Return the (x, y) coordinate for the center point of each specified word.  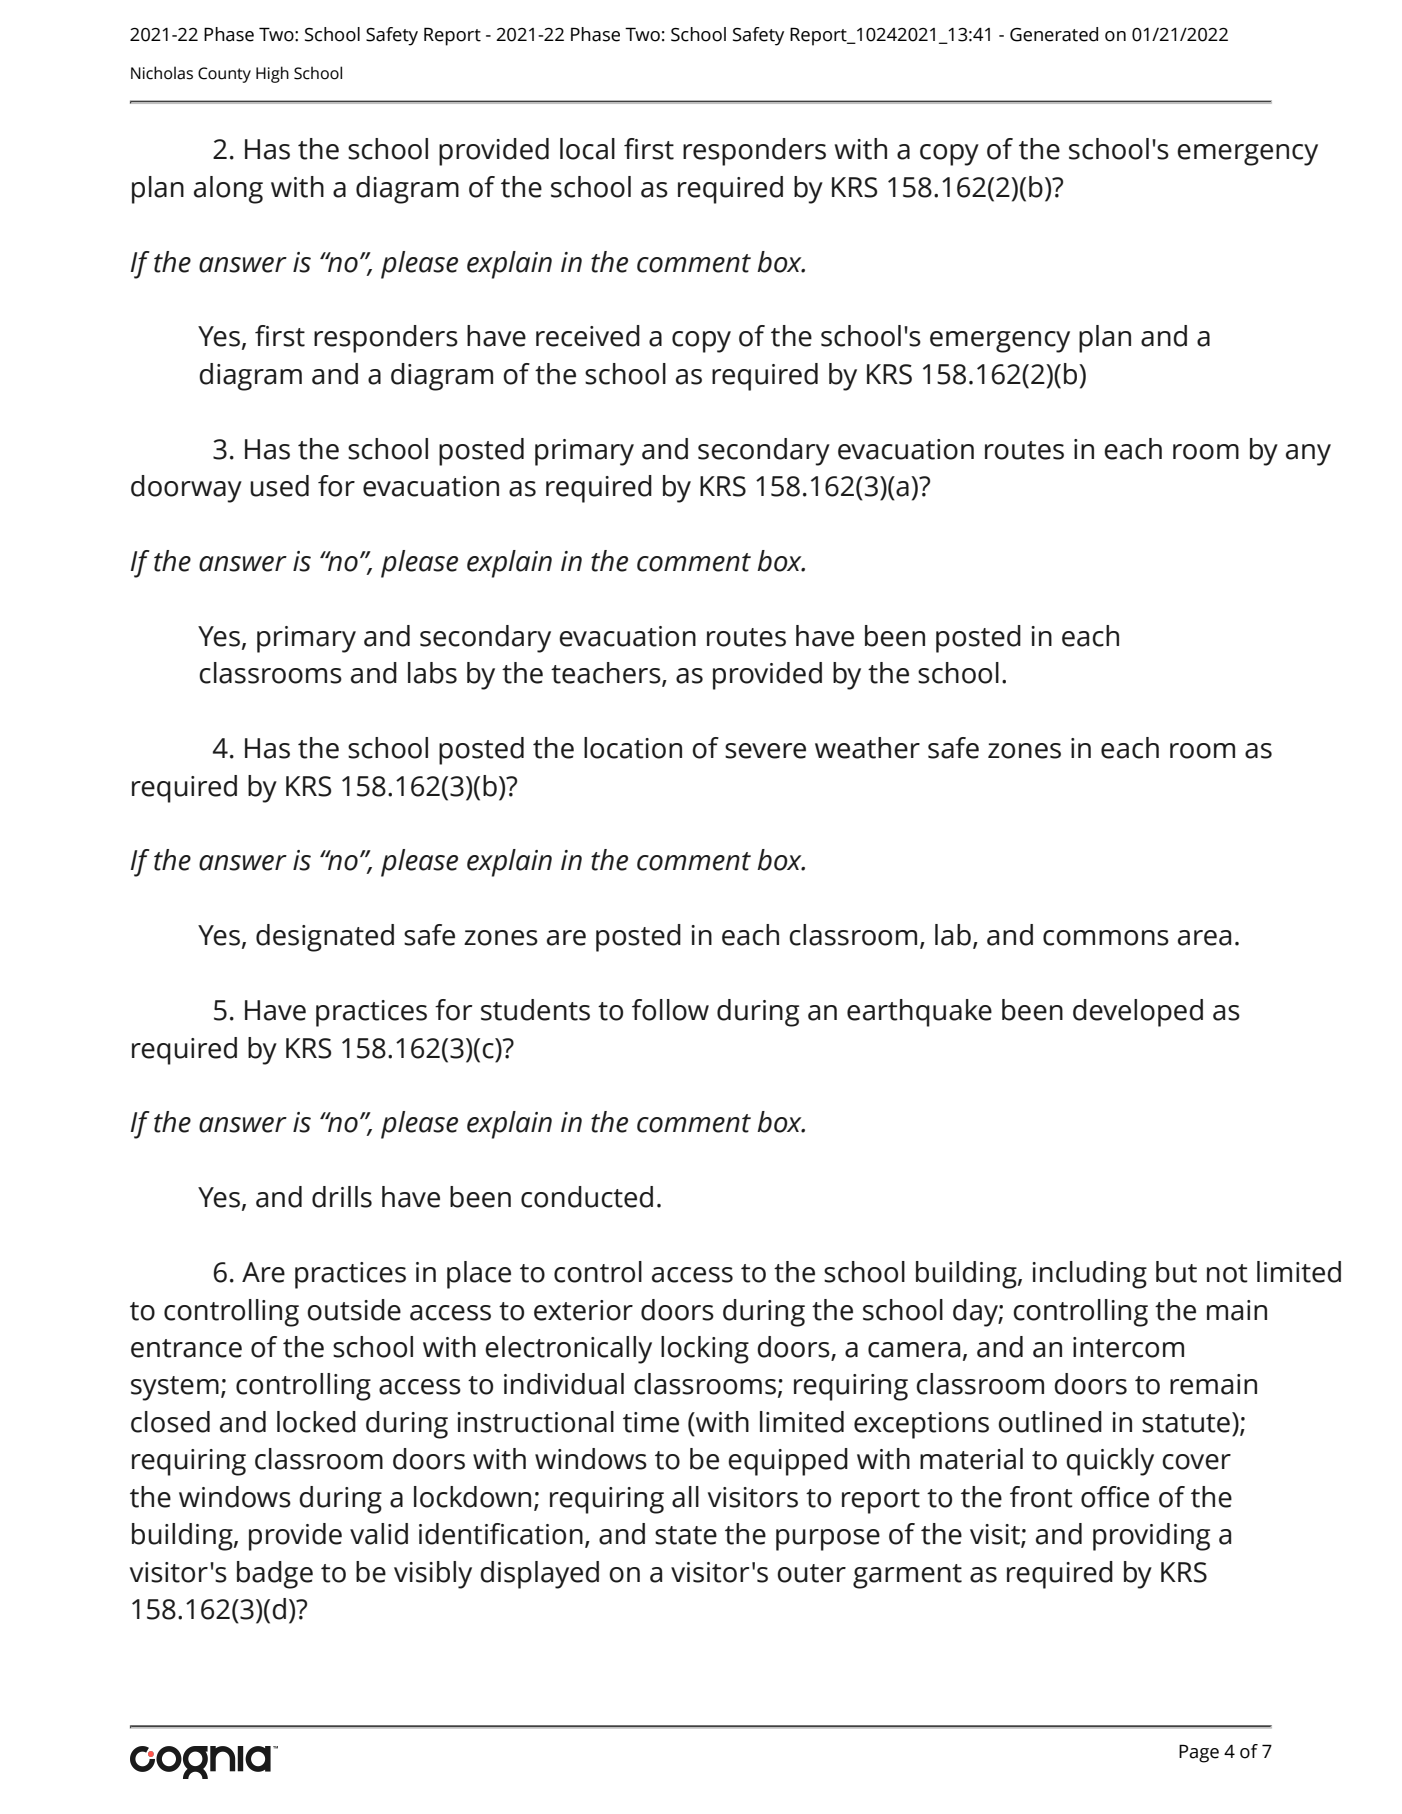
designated (325, 938)
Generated (1054, 34)
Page (1199, 1753)
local (587, 149)
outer (811, 1573)
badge (275, 1575)
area (1204, 938)
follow (670, 1010)
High (272, 74)
